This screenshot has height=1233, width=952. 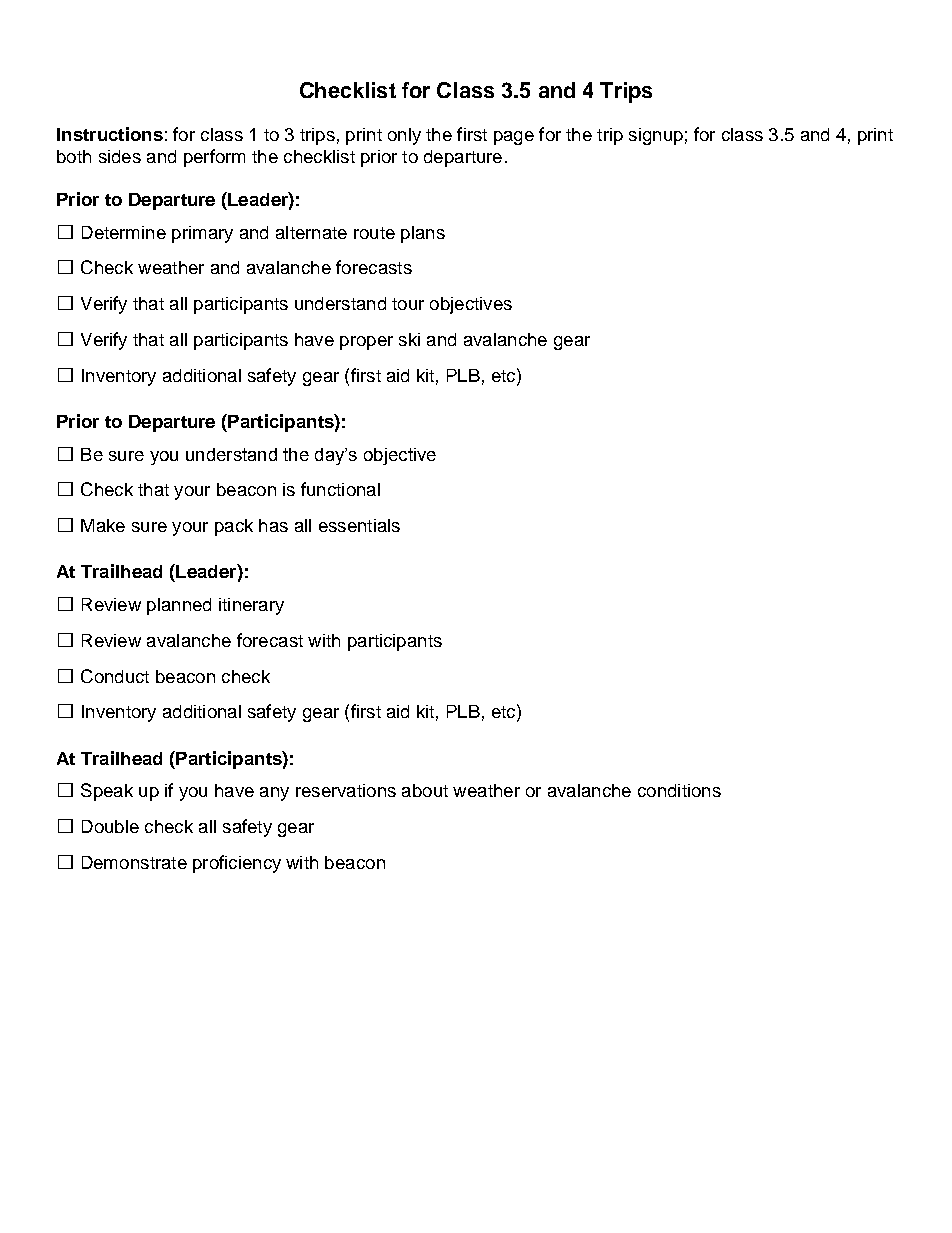 I want to click on sides, so click(x=120, y=156).
